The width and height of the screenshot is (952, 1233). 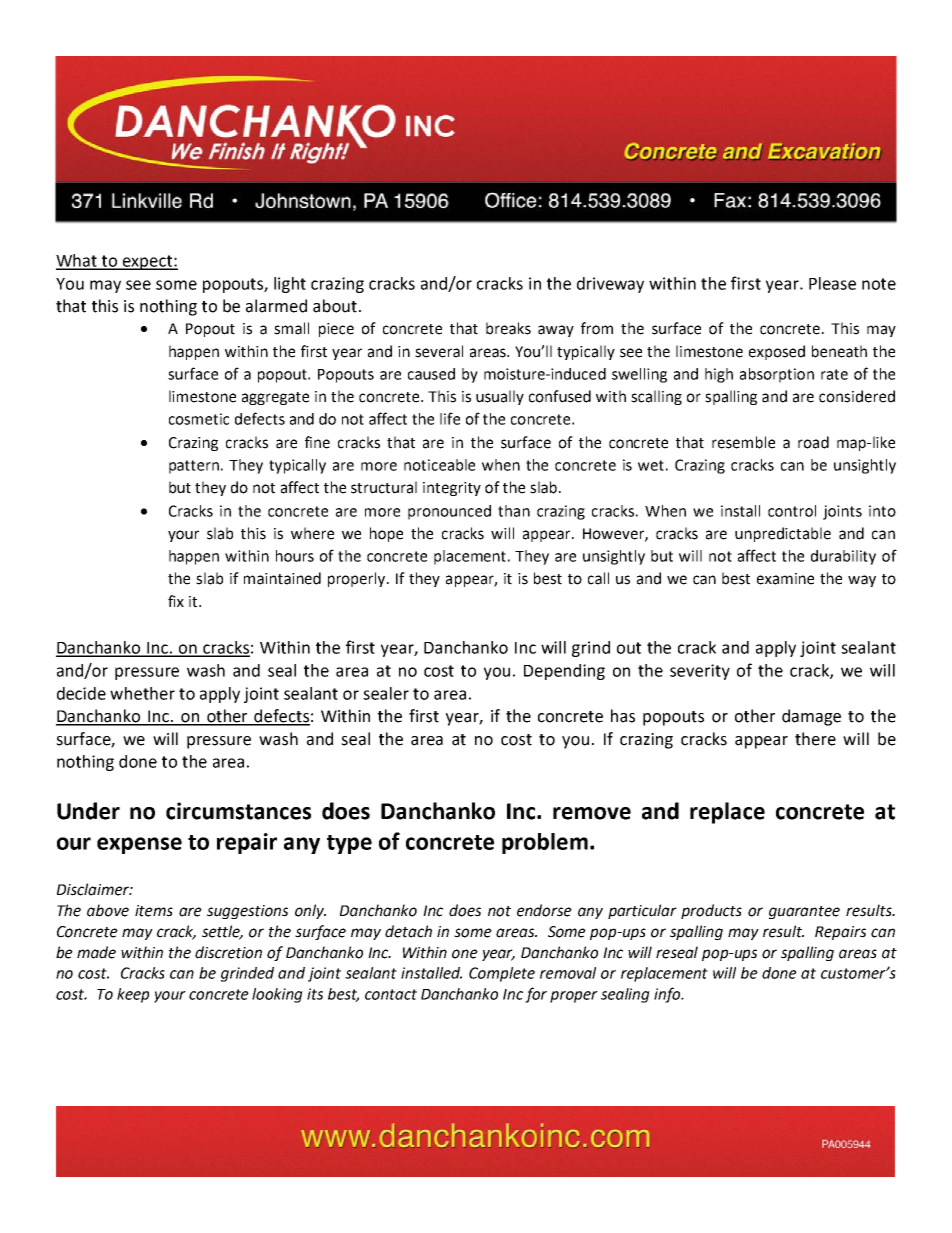 What do you see at coordinates (792, 511) in the screenshot?
I see `control` at bounding box center [792, 511].
